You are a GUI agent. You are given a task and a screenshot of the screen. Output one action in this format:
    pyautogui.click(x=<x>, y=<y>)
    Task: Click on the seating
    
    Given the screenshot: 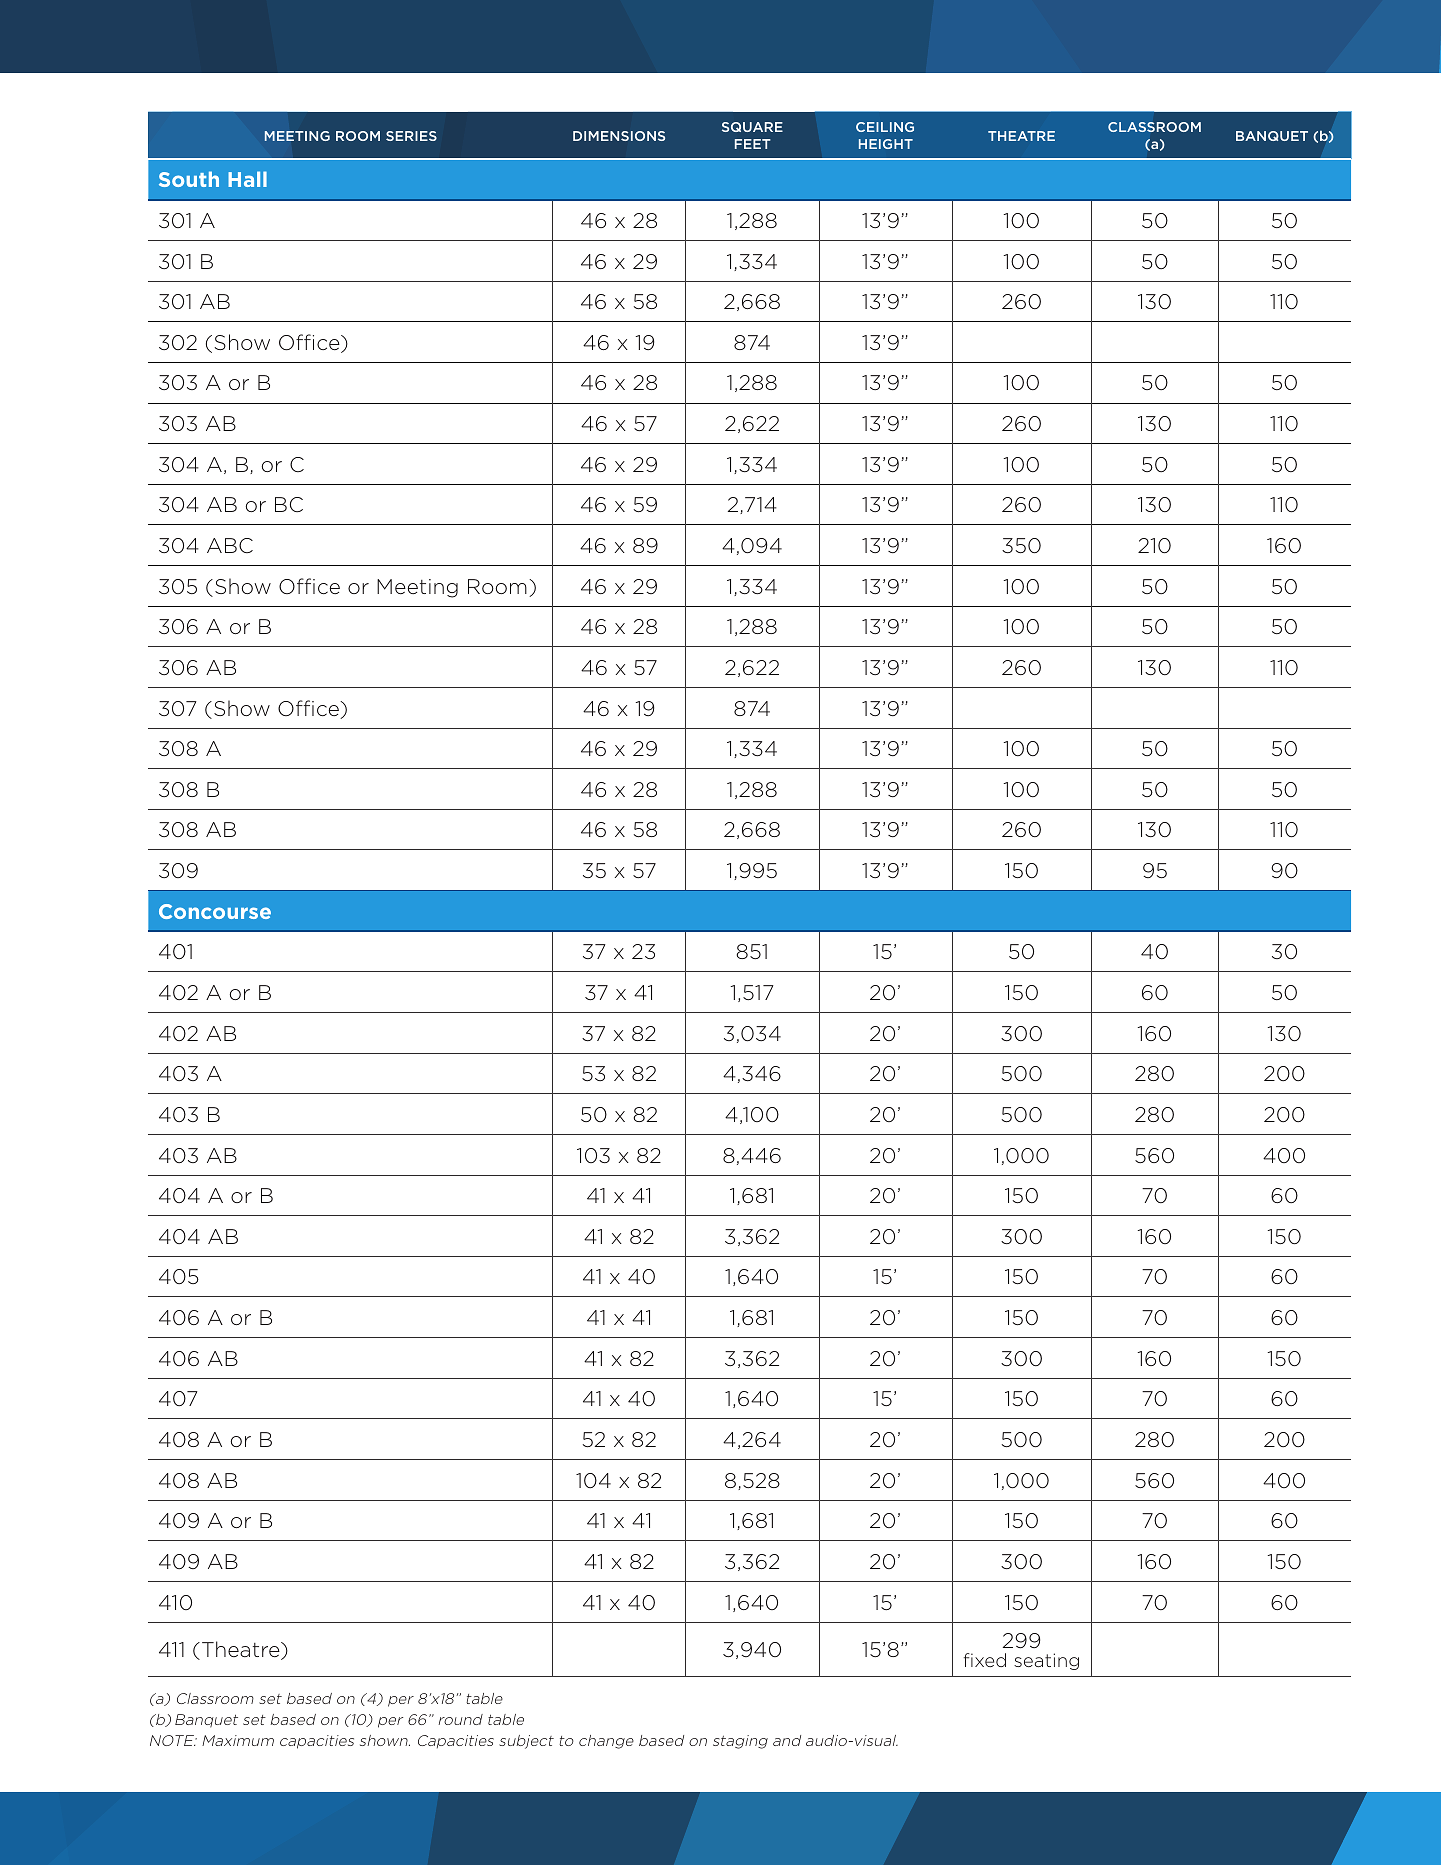 What is the action you would take?
    pyautogui.click(x=1046, y=1661)
